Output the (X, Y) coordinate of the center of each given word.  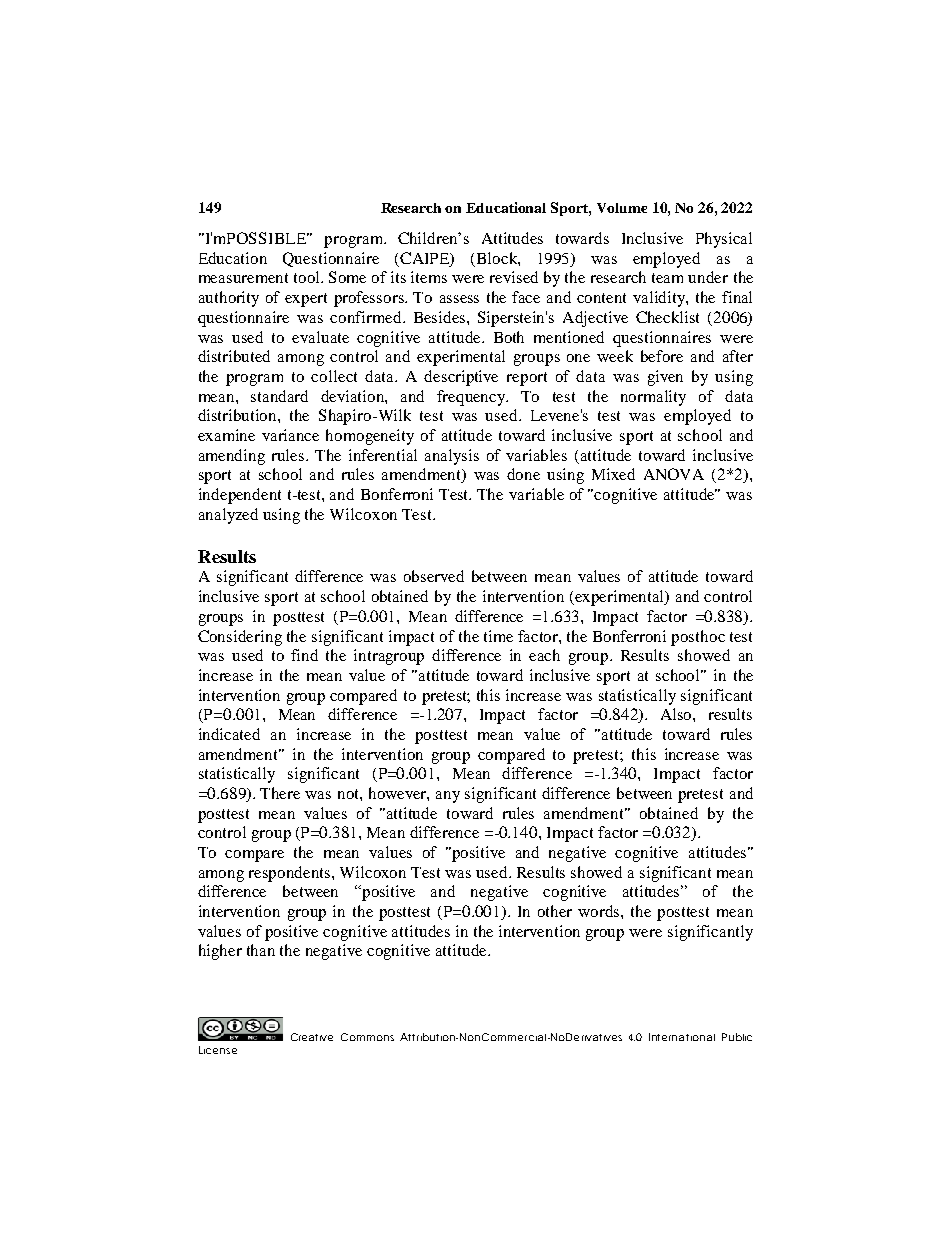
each (544, 655)
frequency (472, 398)
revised (514, 277)
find (304, 655)
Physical (724, 240)
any (448, 797)
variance (290, 435)
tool (308, 277)
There (280, 793)
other (555, 911)
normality (653, 398)
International (682, 1037)
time (498, 636)
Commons (367, 1037)
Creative (312, 1037)
